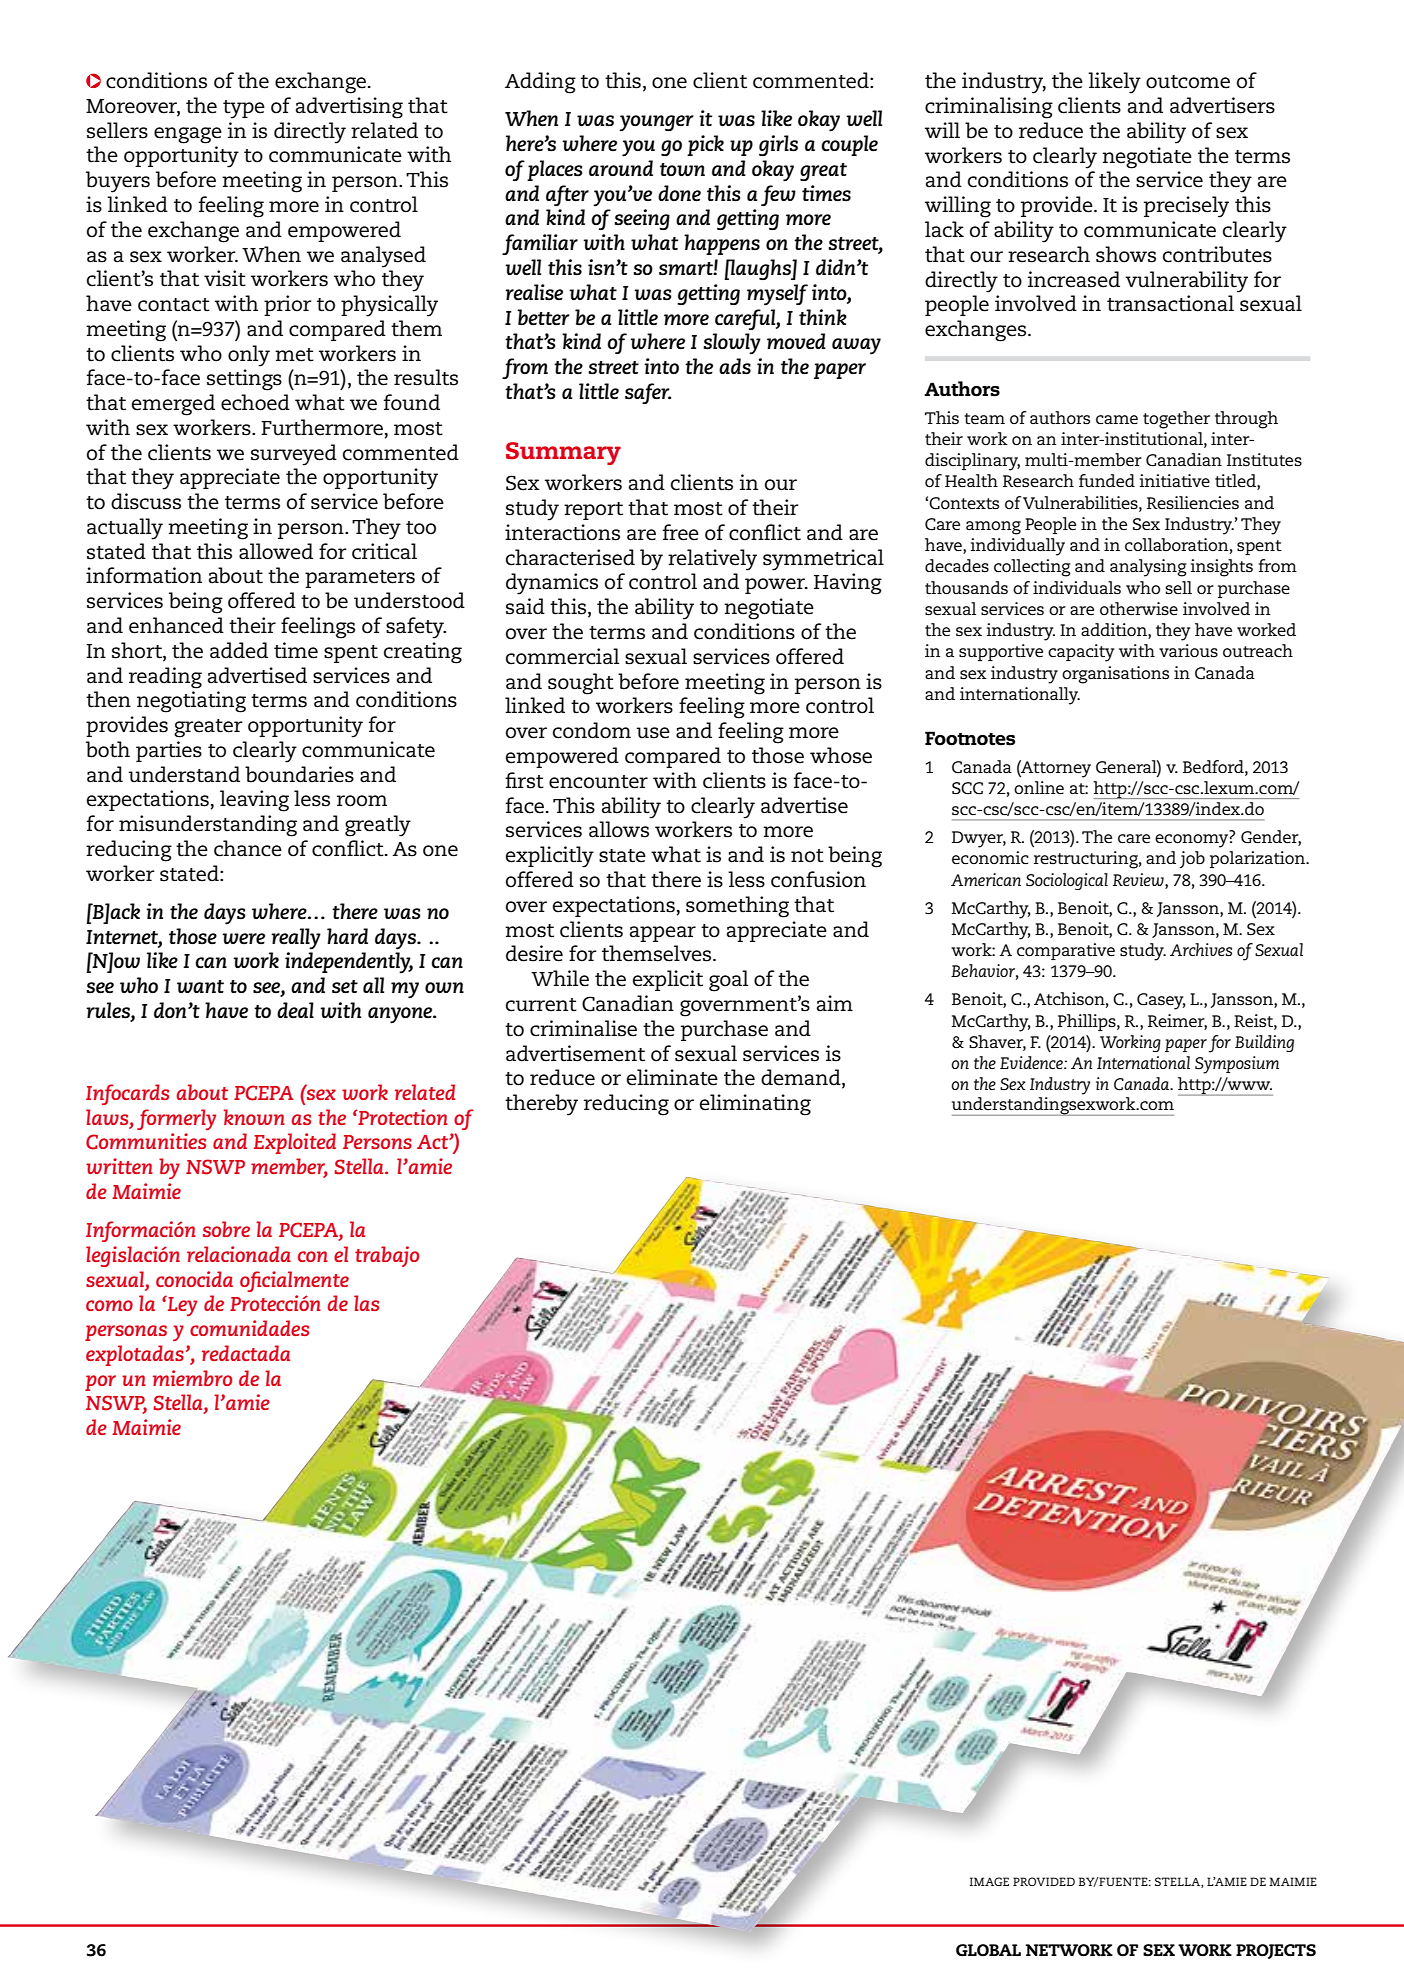  I want to click on goal, so click(728, 981).
